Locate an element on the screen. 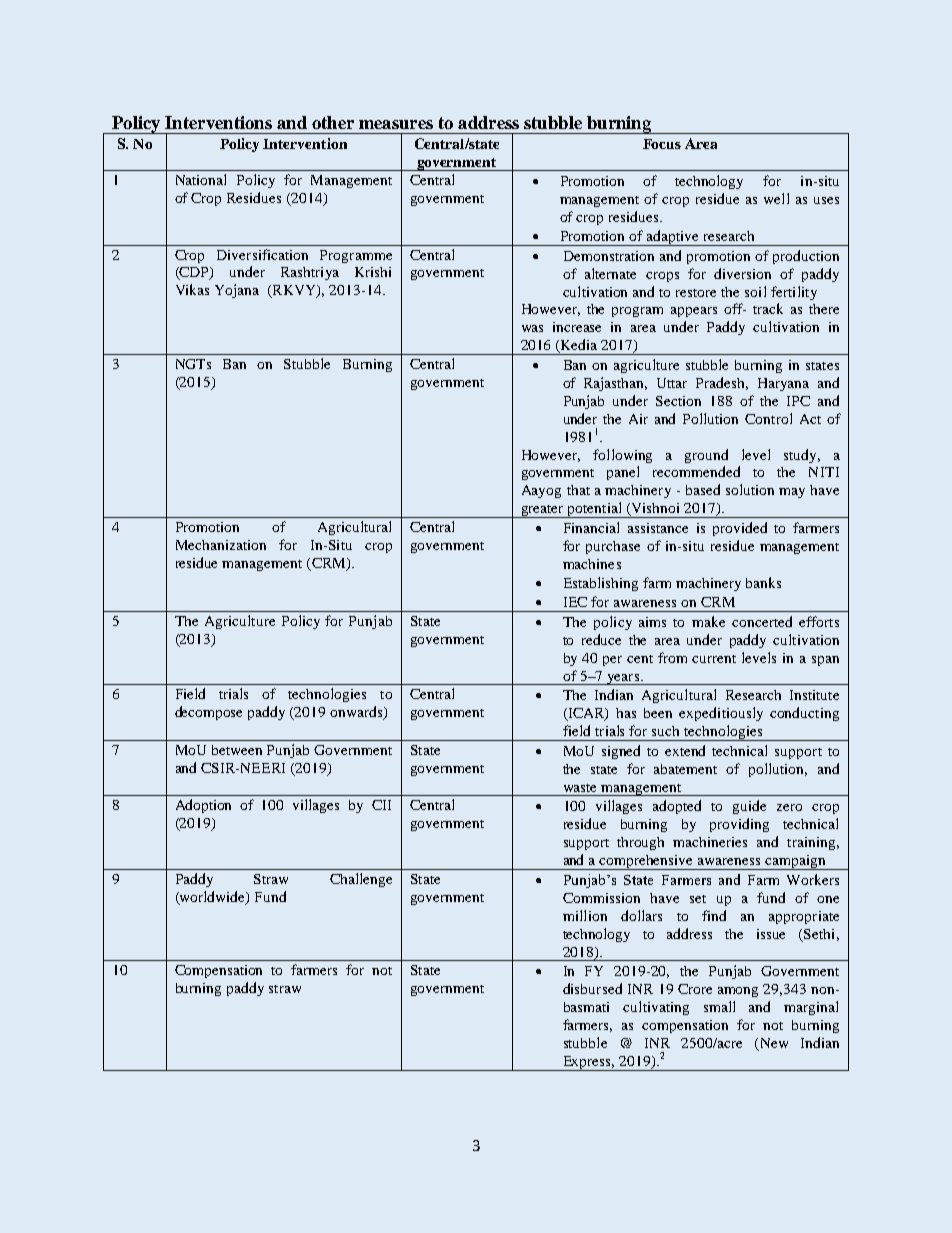  well is located at coordinates (776, 198).
